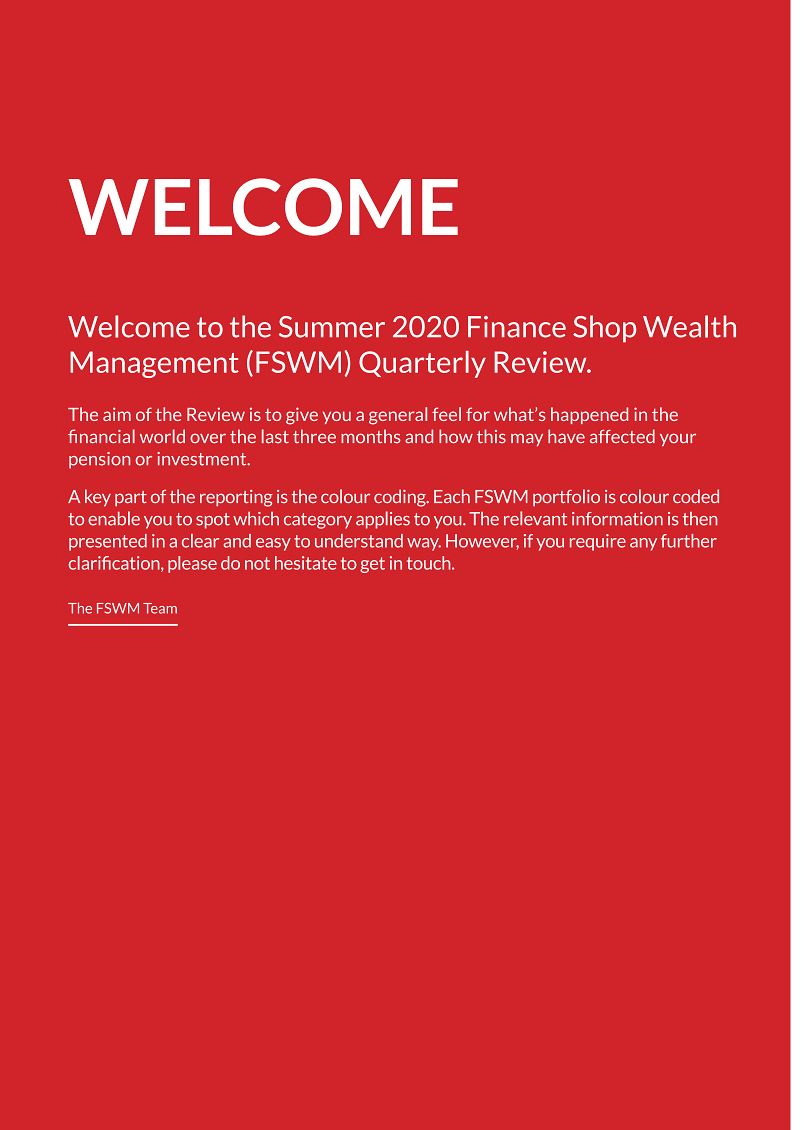 The height and width of the screenshot is (1130, 806). What do you see at coordinates (604, 329) in the screenshot?
I see `Shop` at bounding box center [604, 329].
